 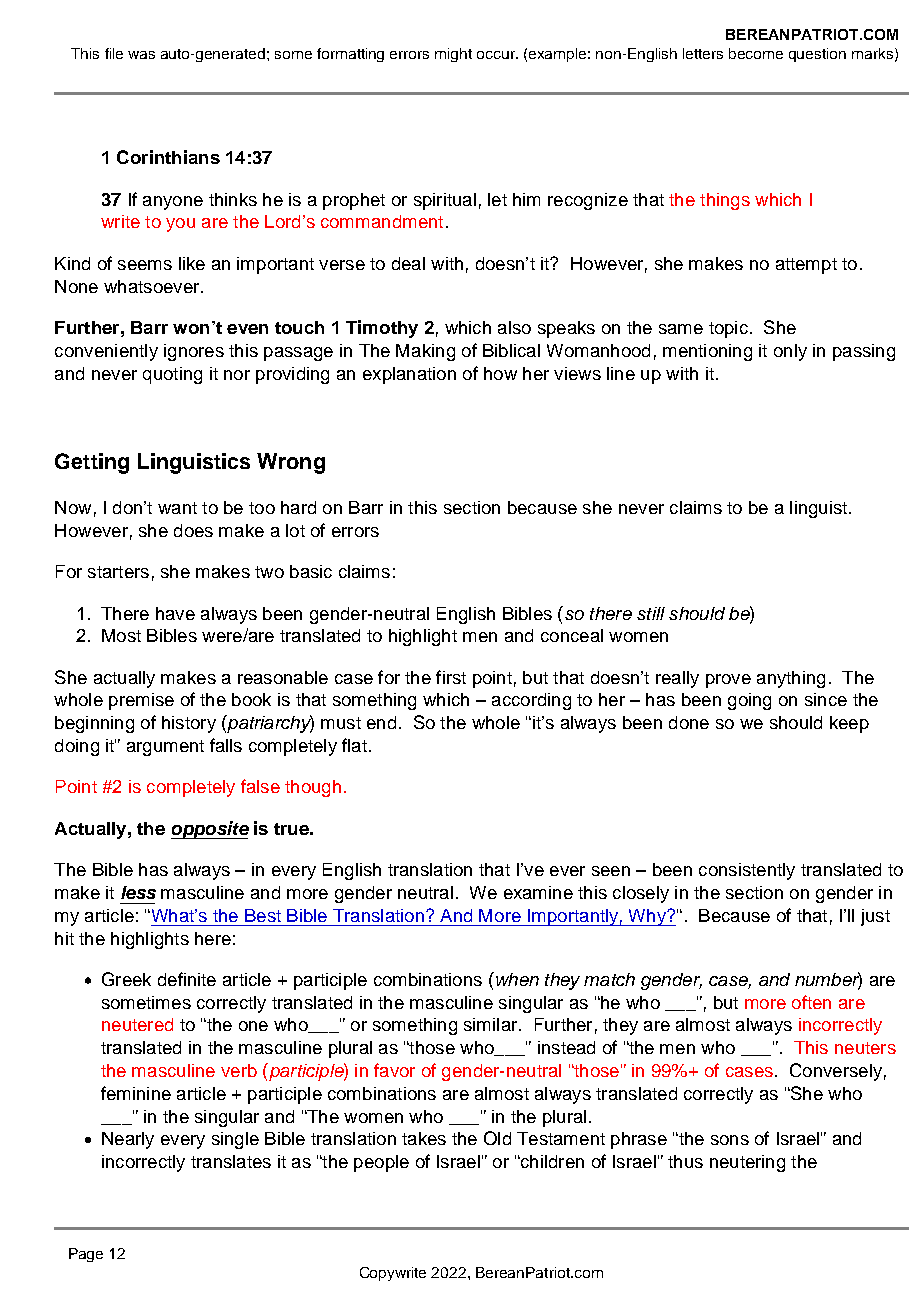 What do you see at coordinates (747, 1163) in the image?
I see `neutering` at bounding box center [747, 1163].
